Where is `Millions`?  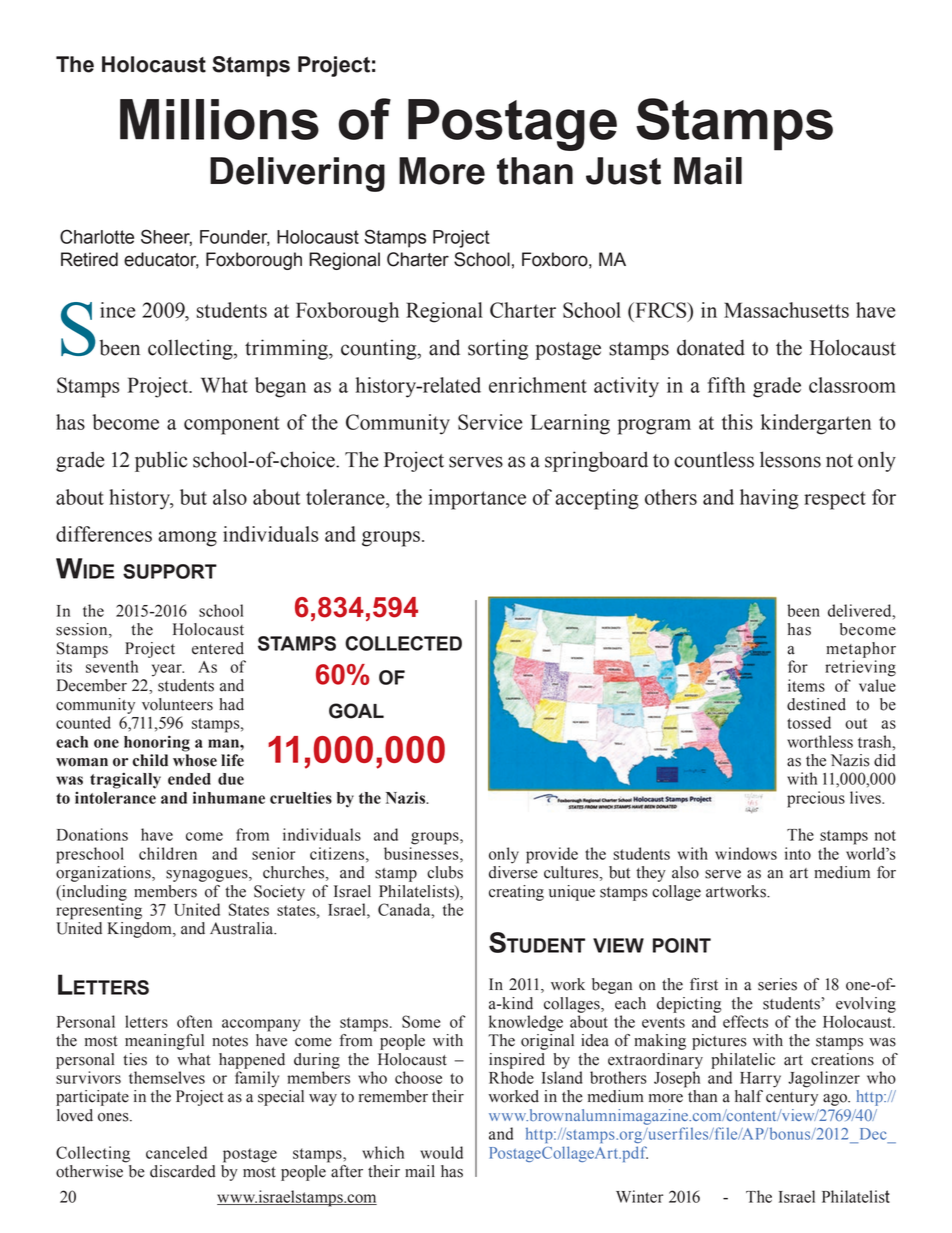
Millions is located at coordinates (219, 119).
